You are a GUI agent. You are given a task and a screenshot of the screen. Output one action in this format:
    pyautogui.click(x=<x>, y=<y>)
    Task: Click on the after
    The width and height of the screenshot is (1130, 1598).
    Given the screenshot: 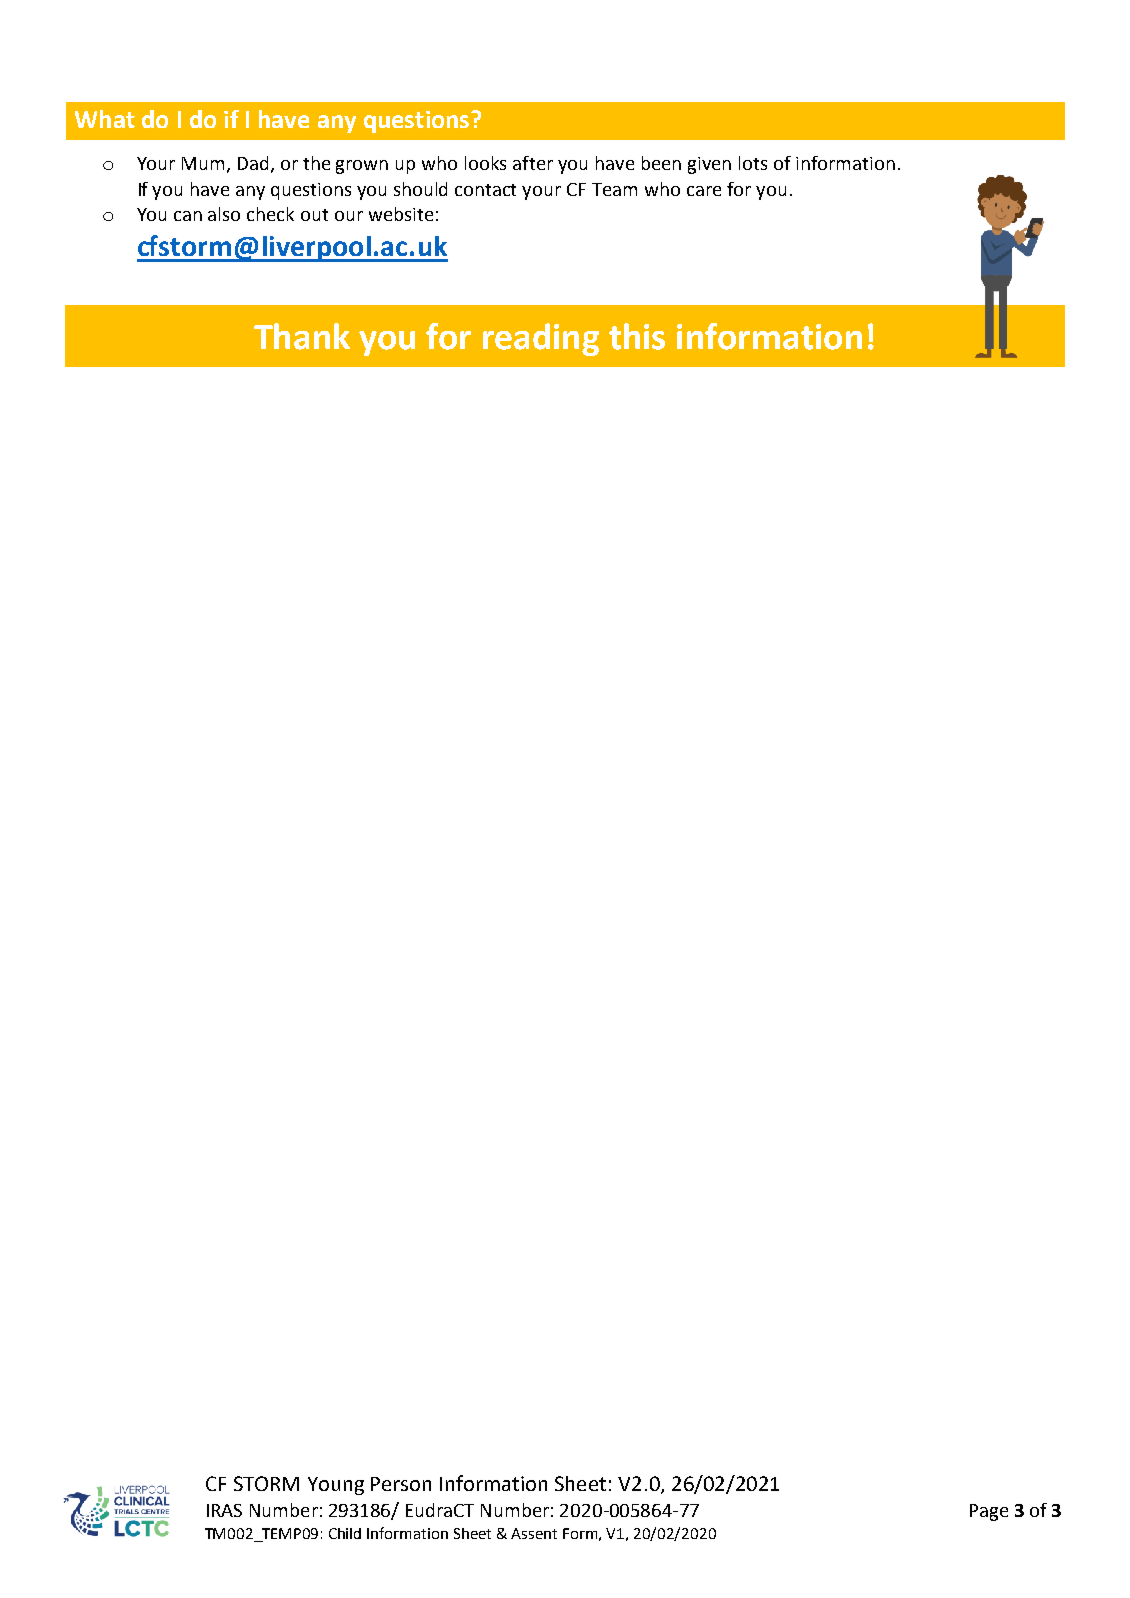 What is the action you would take?
    pyautogui.click(x=533, y=163)
